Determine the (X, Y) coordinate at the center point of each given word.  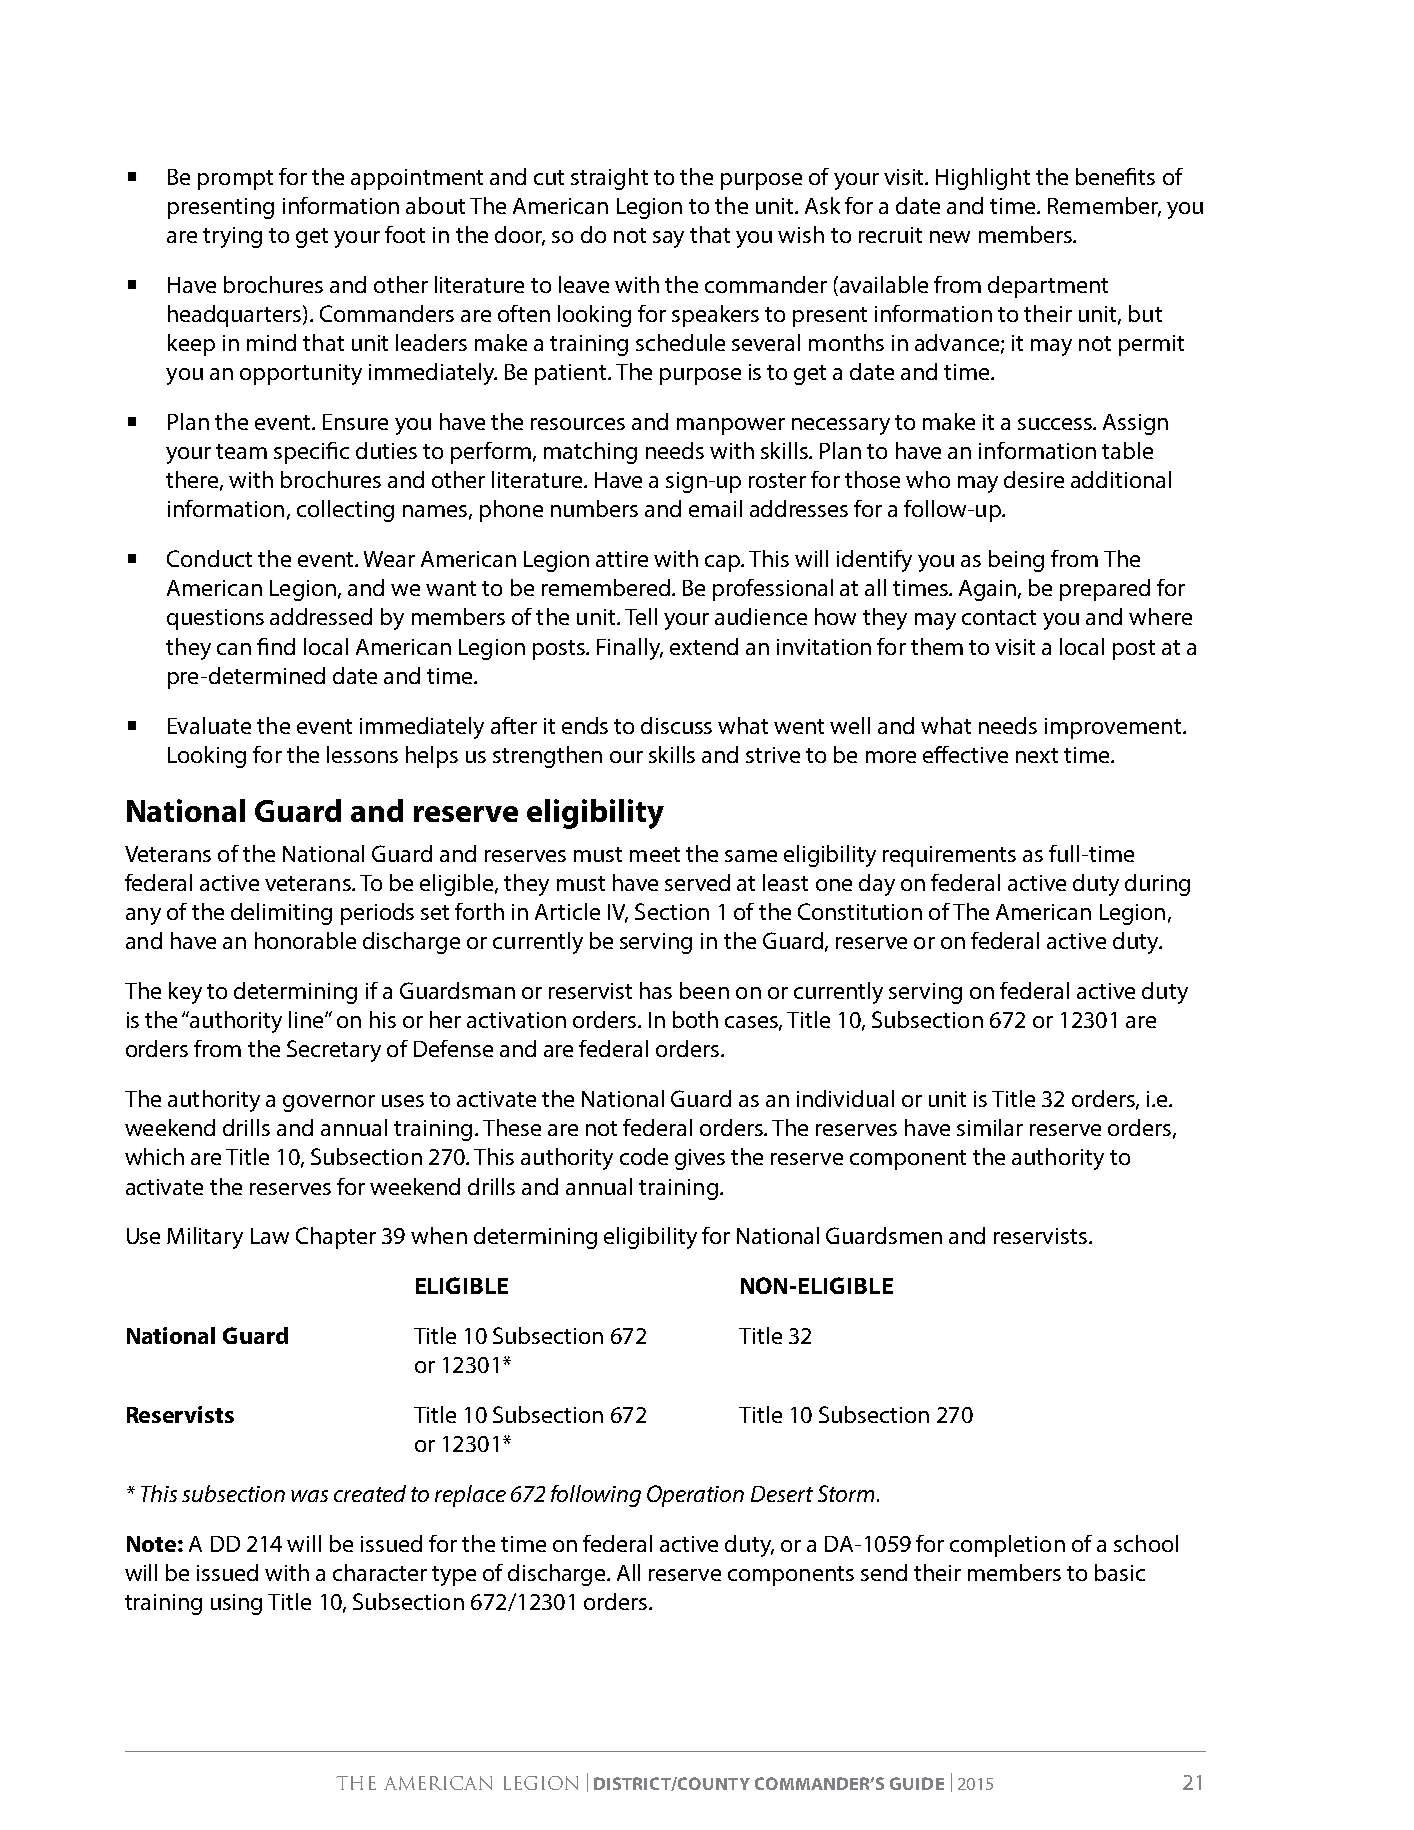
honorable (305, 940)
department (1048, 287)
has (656, 990)
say (668, 239)
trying (232, 237)
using (236, 1604)
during (1157, 885)
